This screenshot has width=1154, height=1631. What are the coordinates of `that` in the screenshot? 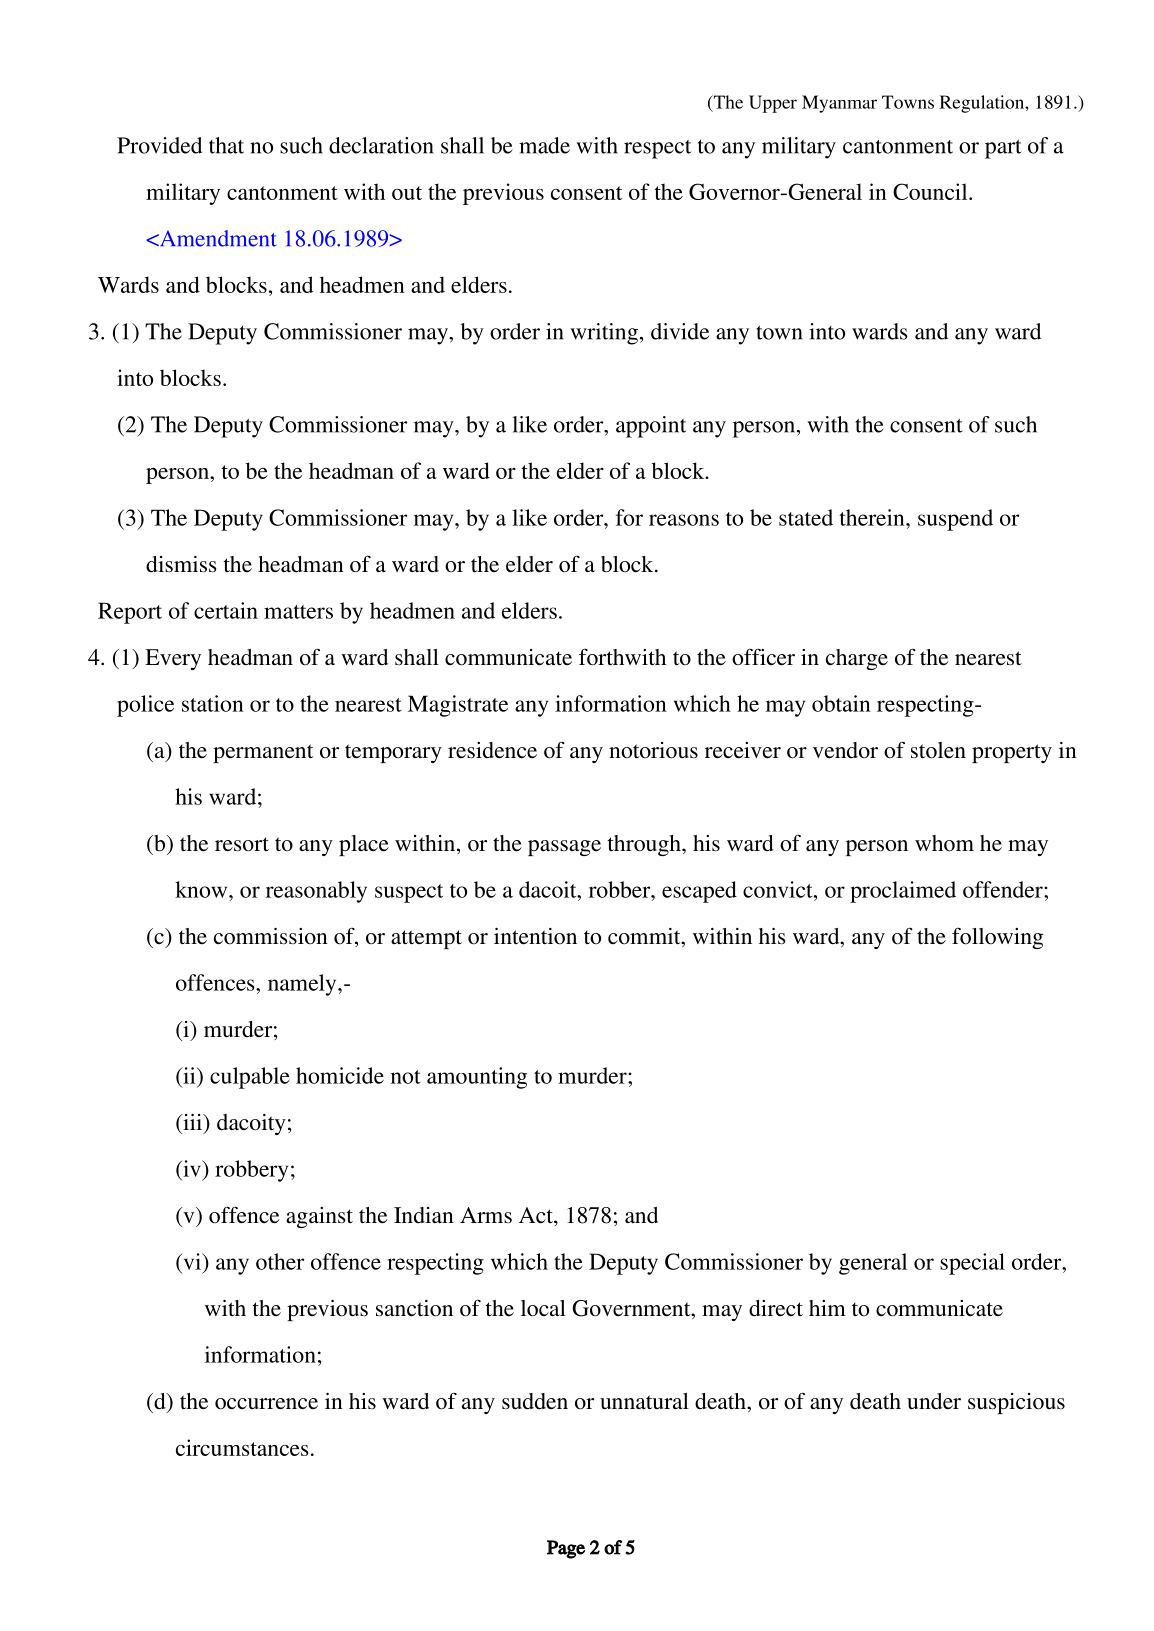 It's located at (226, 145).
